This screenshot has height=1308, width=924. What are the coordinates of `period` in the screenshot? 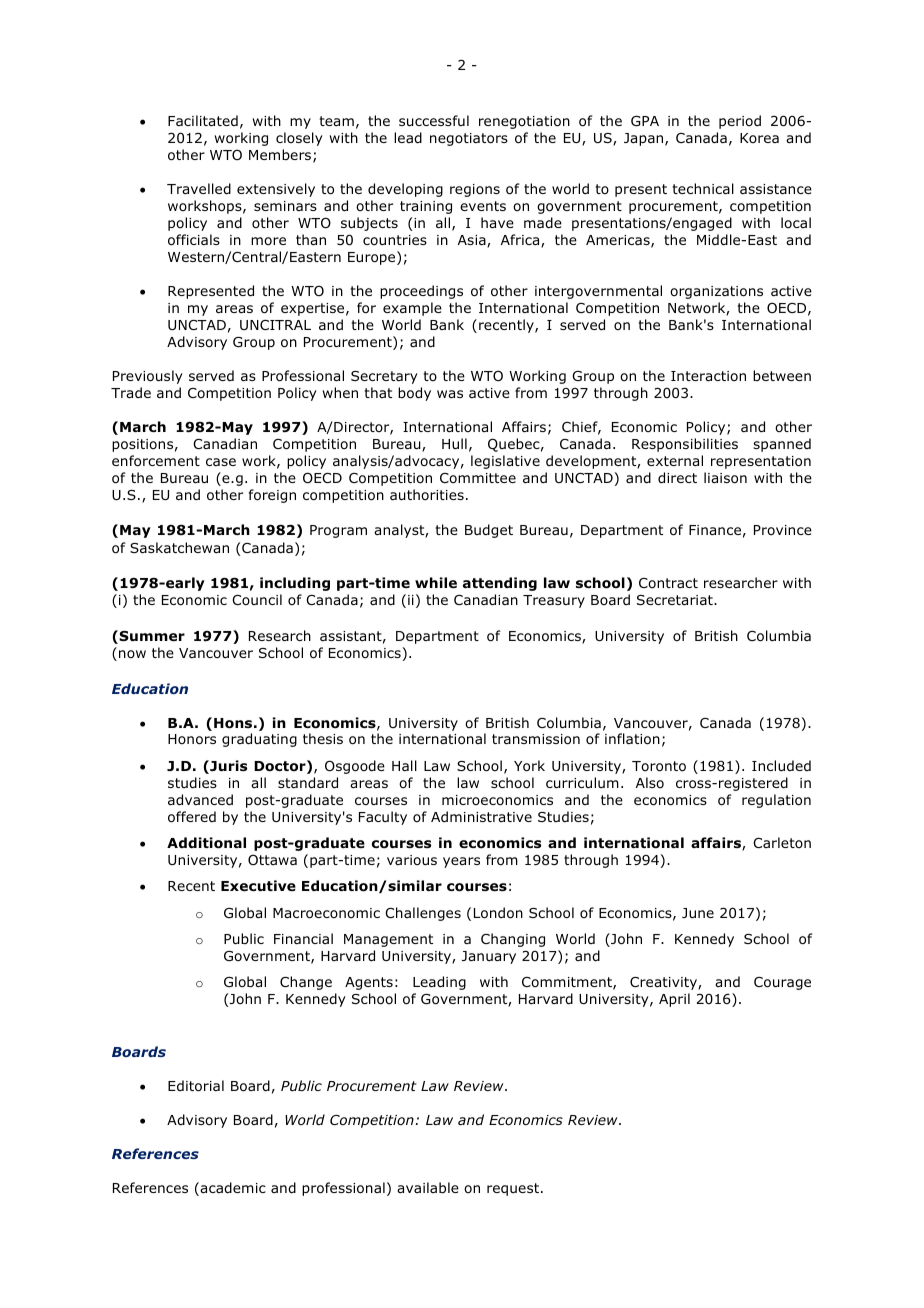 It's located at (740, 122).
